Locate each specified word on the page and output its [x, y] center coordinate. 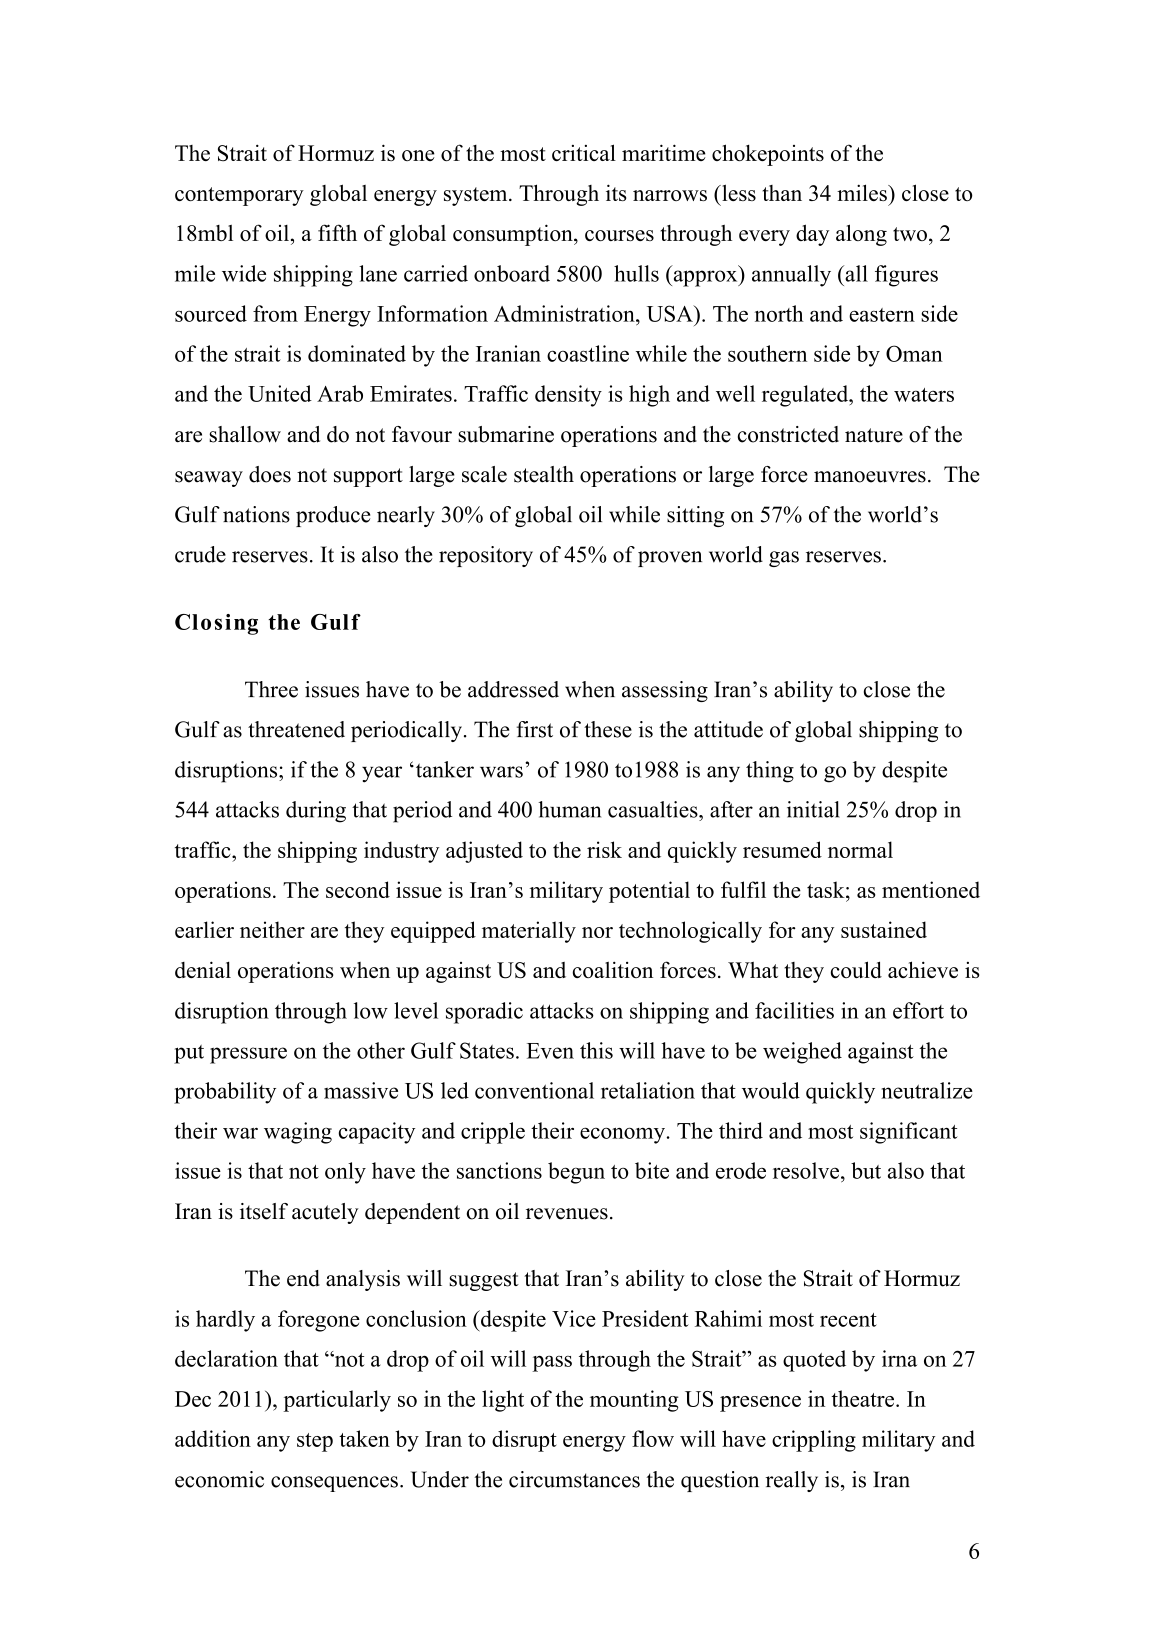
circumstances [574, 1479]
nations [256, 514]
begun [576, 1173]
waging [298, 1133]
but [866, 1170]
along [861, 235]
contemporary [239, 196]
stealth [544, 474]
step [315, 1442]
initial [813, 809]
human [570, 809]
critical [584, 152]
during [316, 812]
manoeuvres [870, 477]
